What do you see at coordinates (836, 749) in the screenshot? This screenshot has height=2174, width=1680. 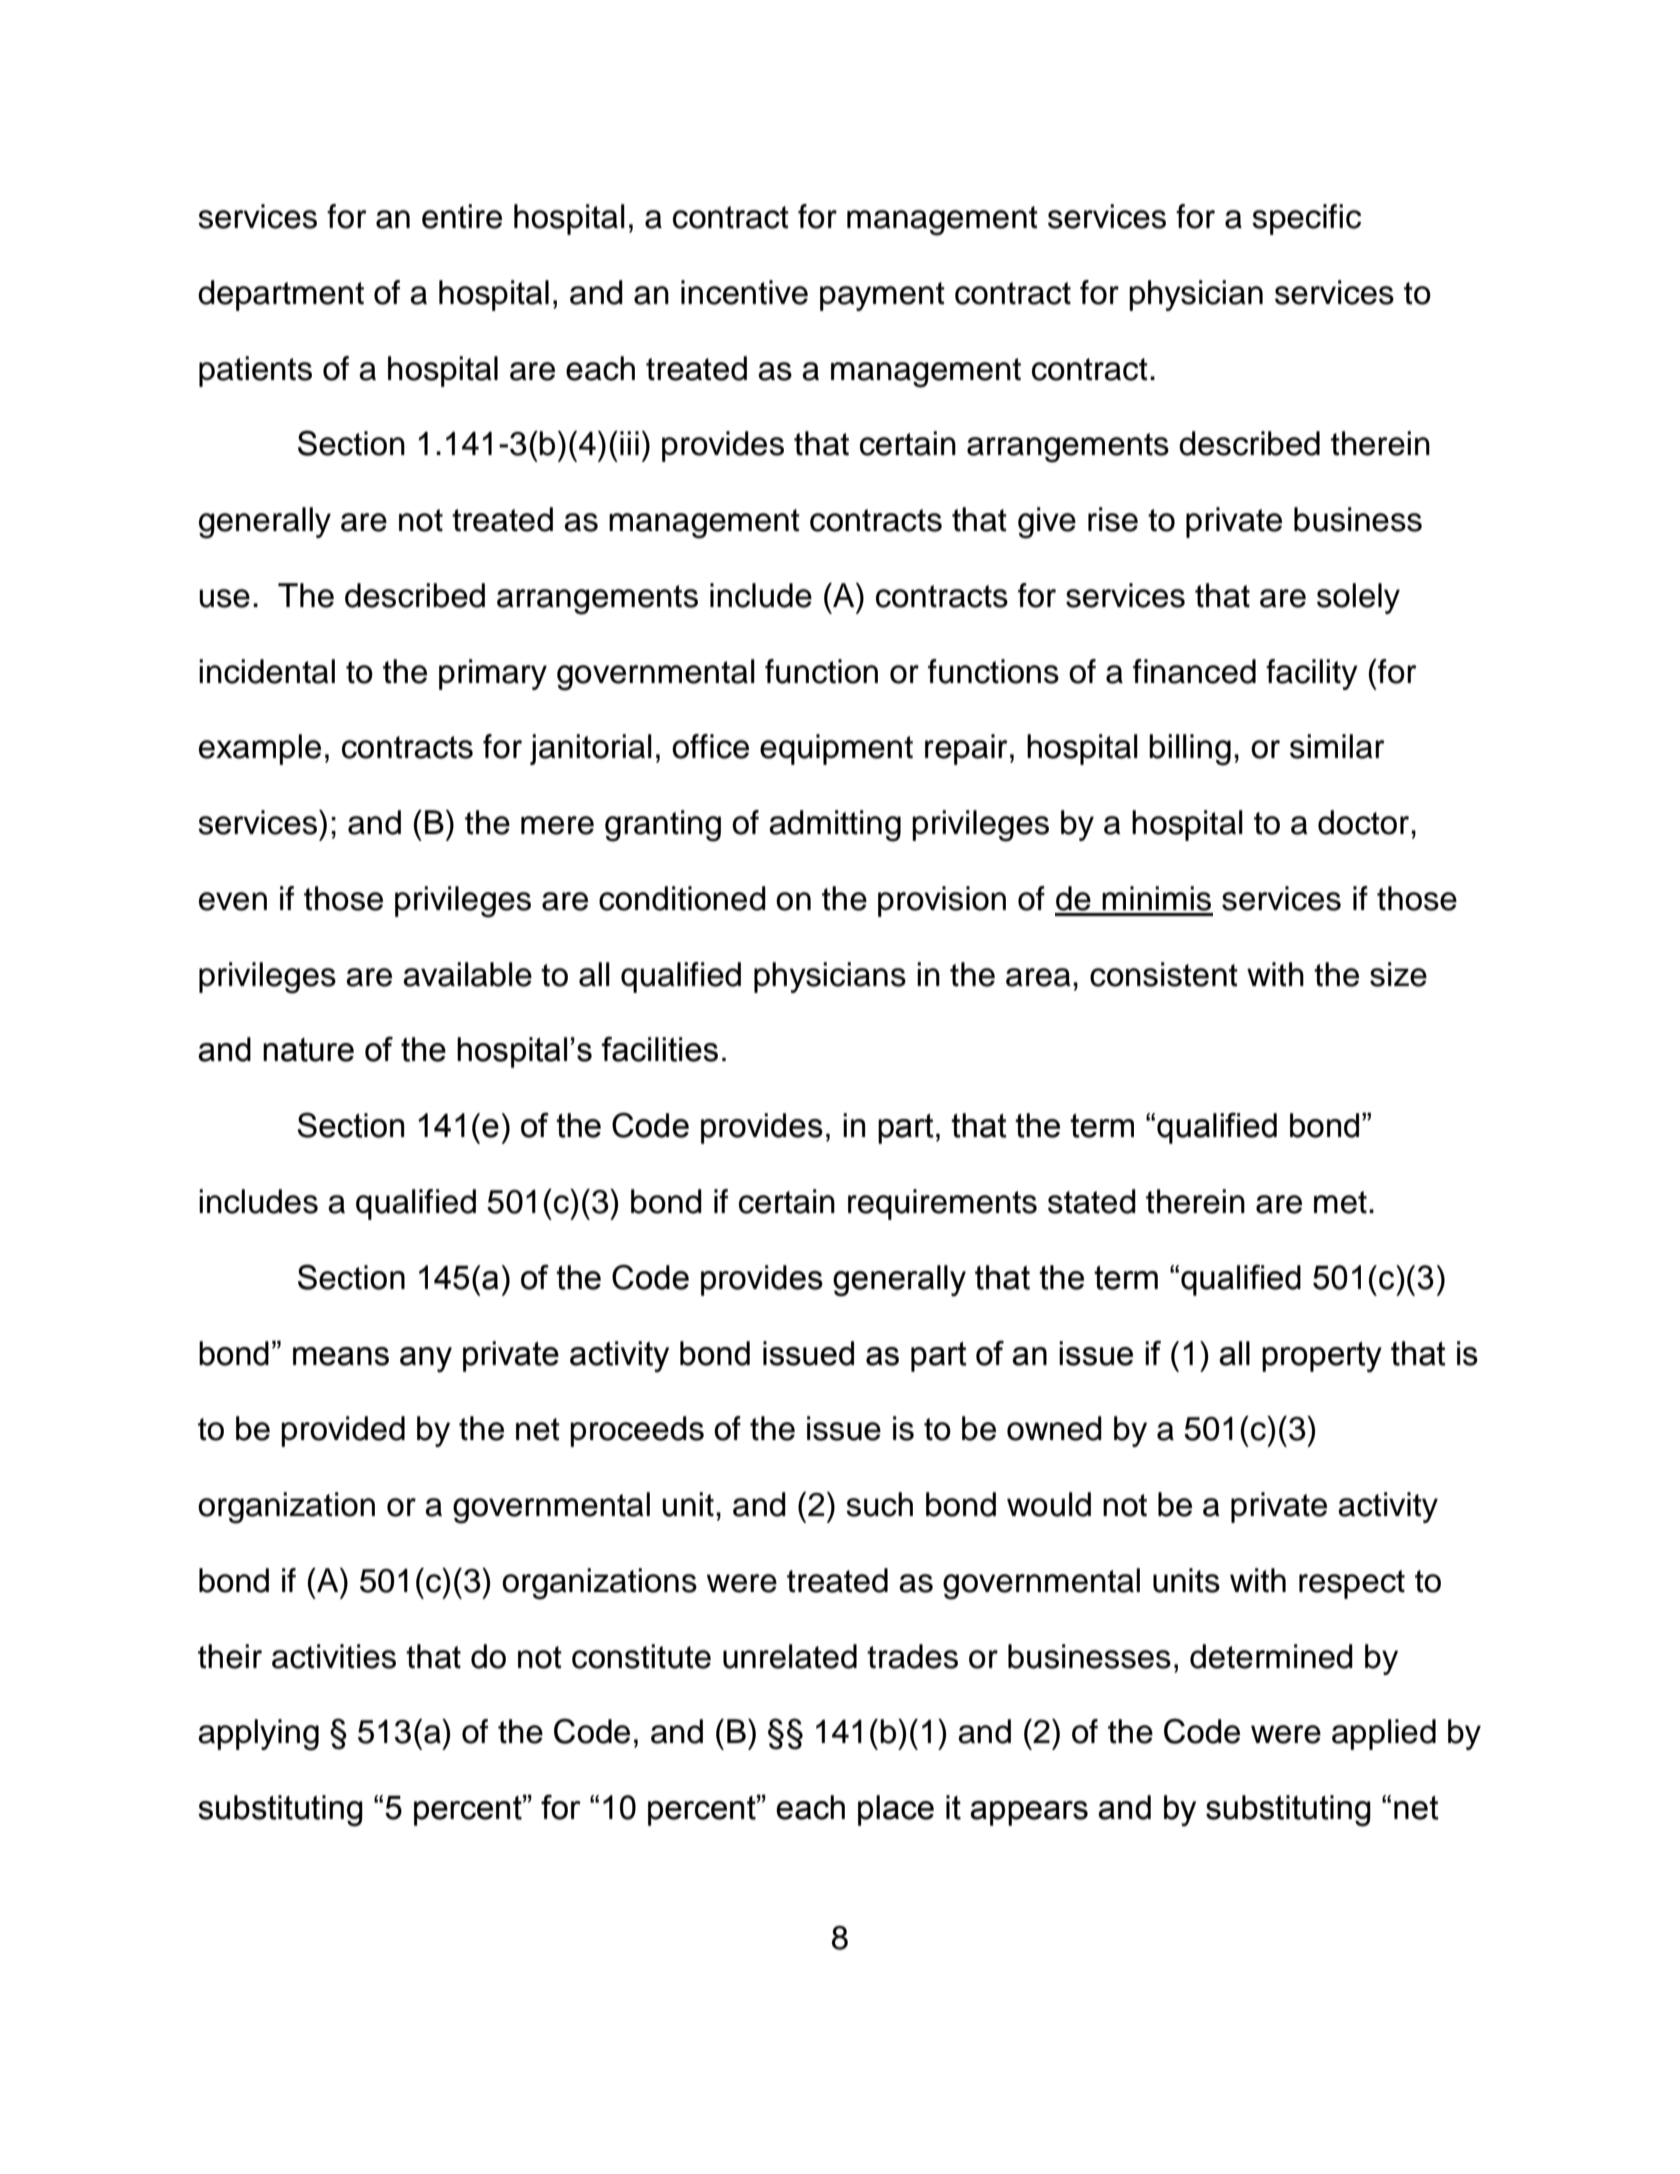 I see `equipment` at bounding box center [836, 749].
